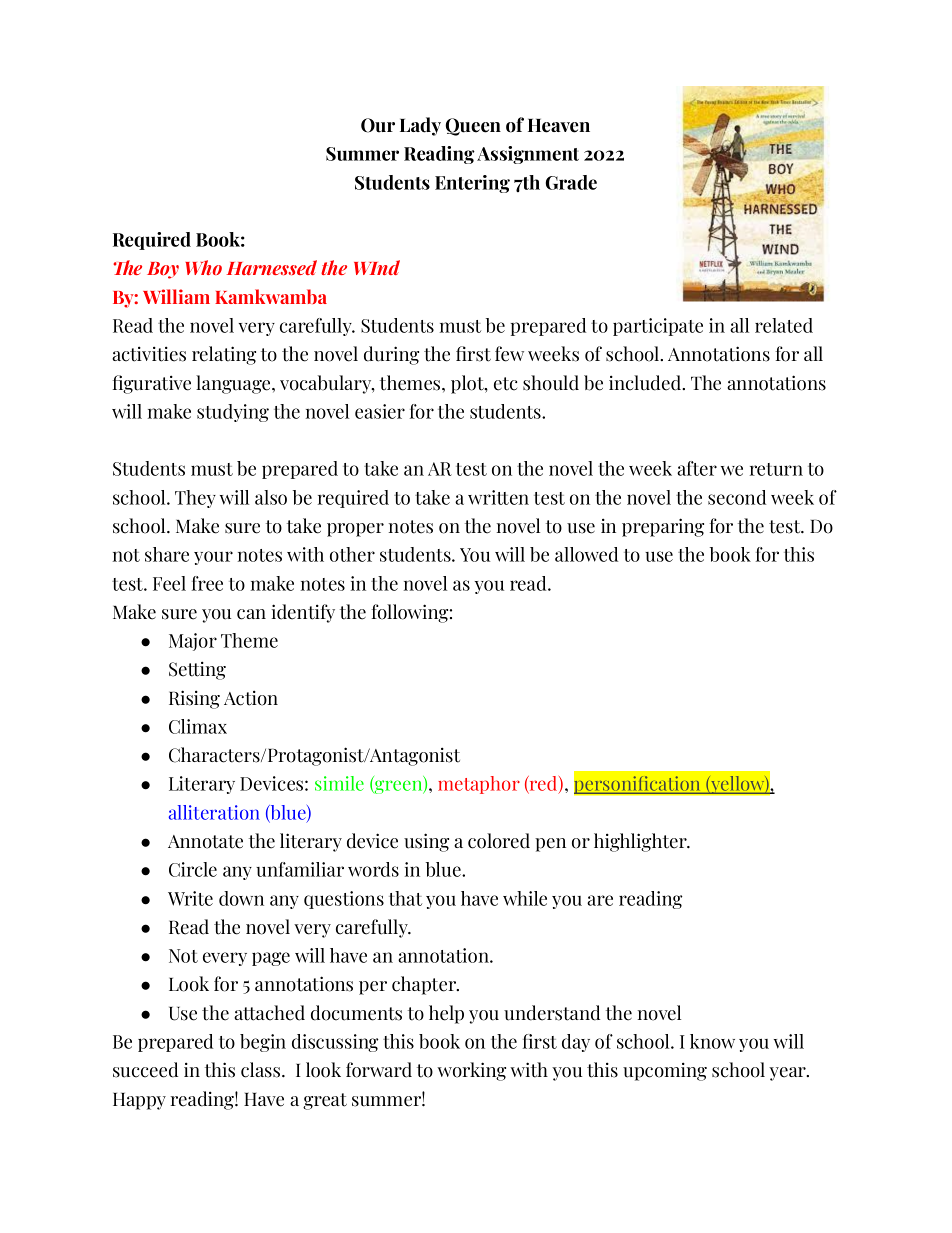  What do you see at coordinates (473, 127) in the page?
I see `Queen` at bounding box center [473, 127].
